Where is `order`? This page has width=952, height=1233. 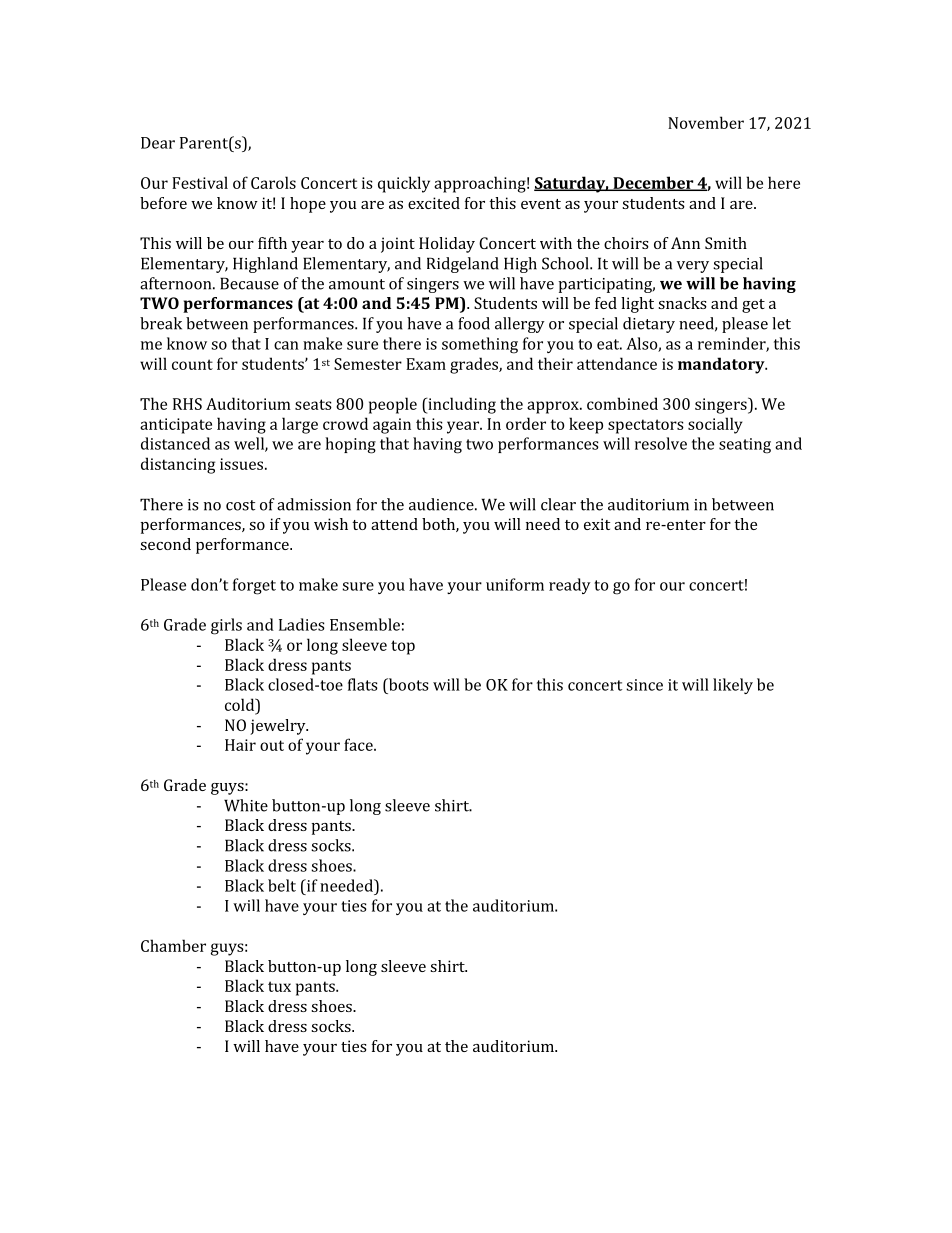
order is located at coordinates (526, 423).
